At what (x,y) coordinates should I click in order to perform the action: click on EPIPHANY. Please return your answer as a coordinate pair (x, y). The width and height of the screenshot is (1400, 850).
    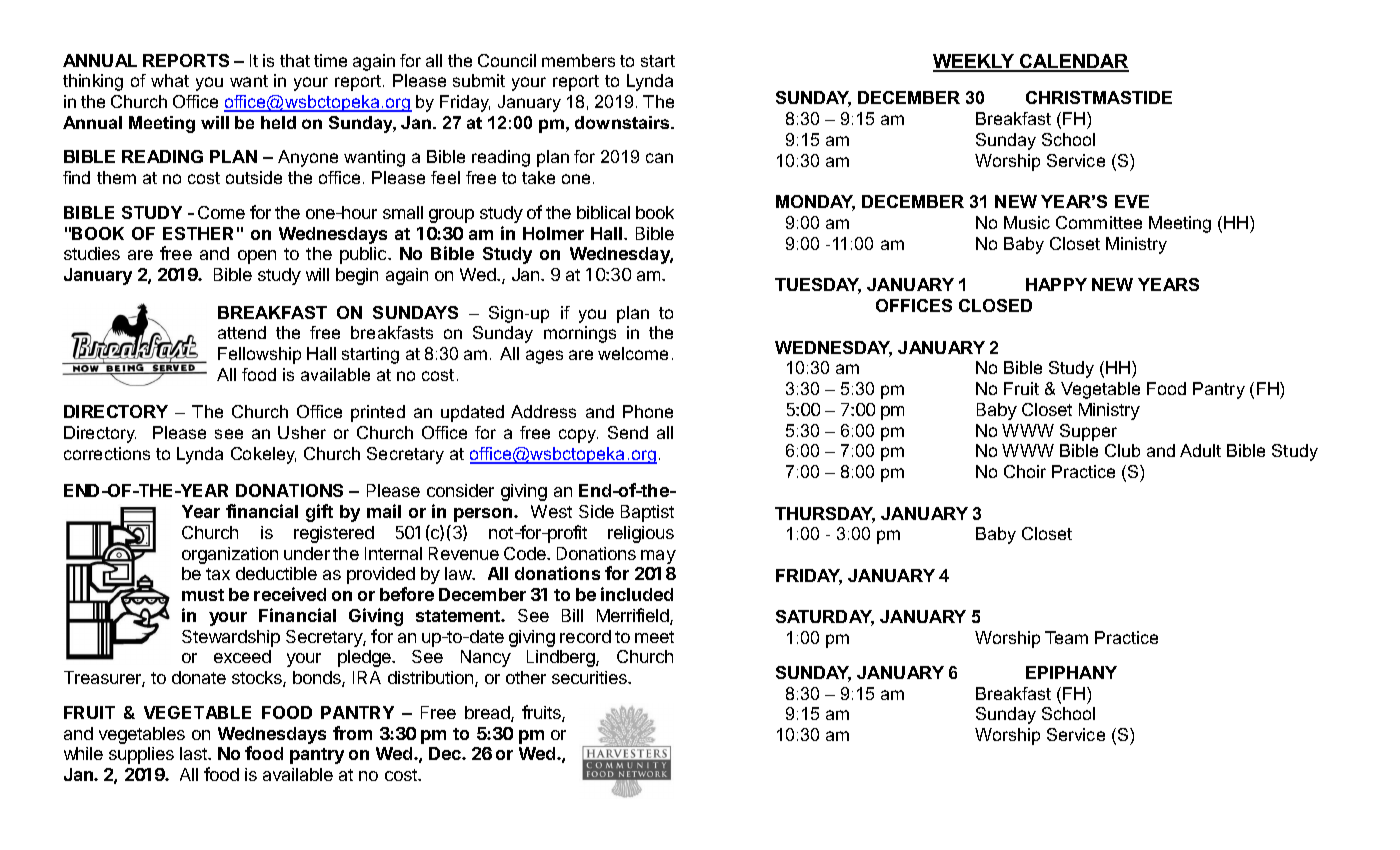
    Looking at the image, I should click on (1071, 672).
